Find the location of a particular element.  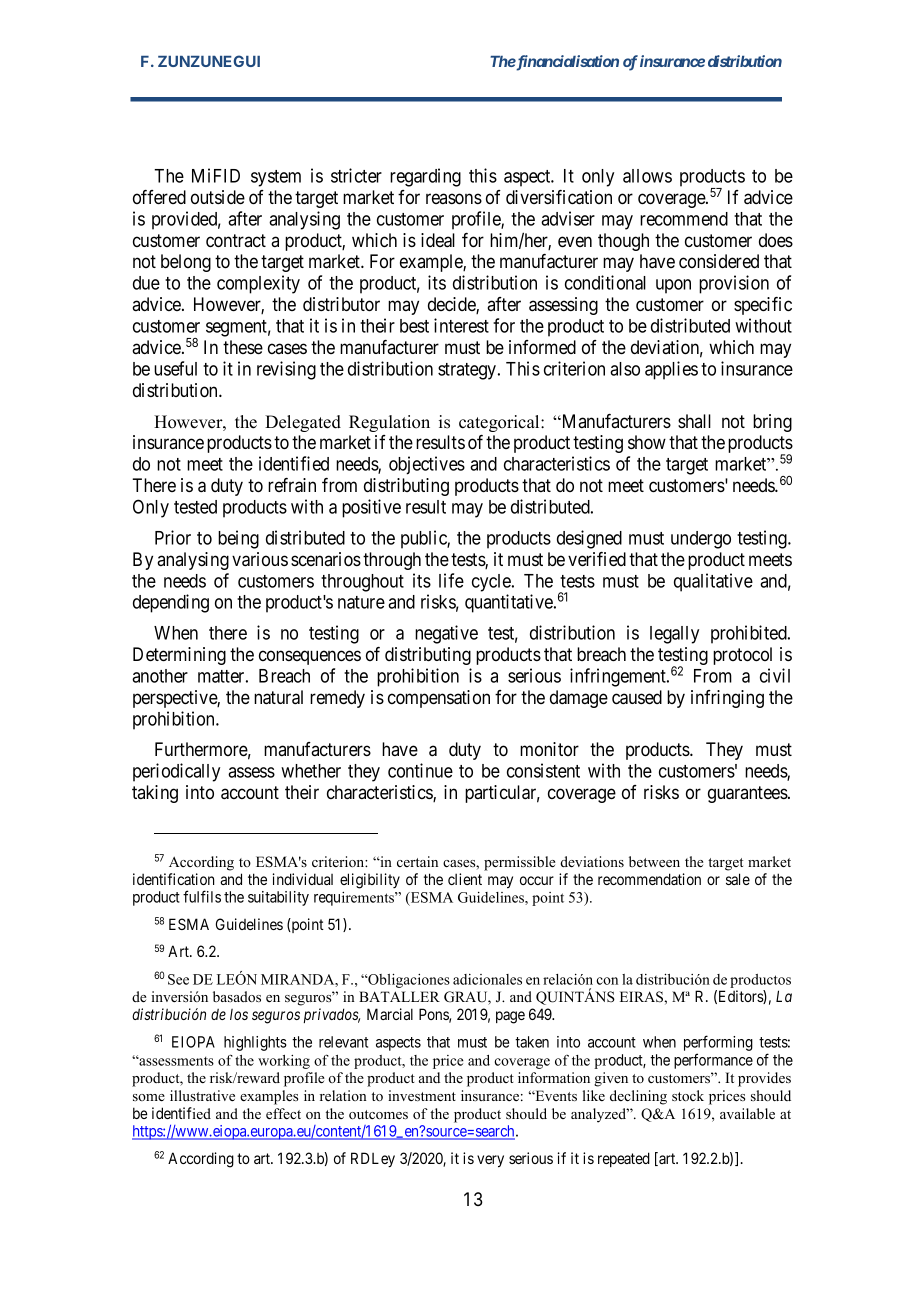

Determining is located at coordinates (179, 656).
